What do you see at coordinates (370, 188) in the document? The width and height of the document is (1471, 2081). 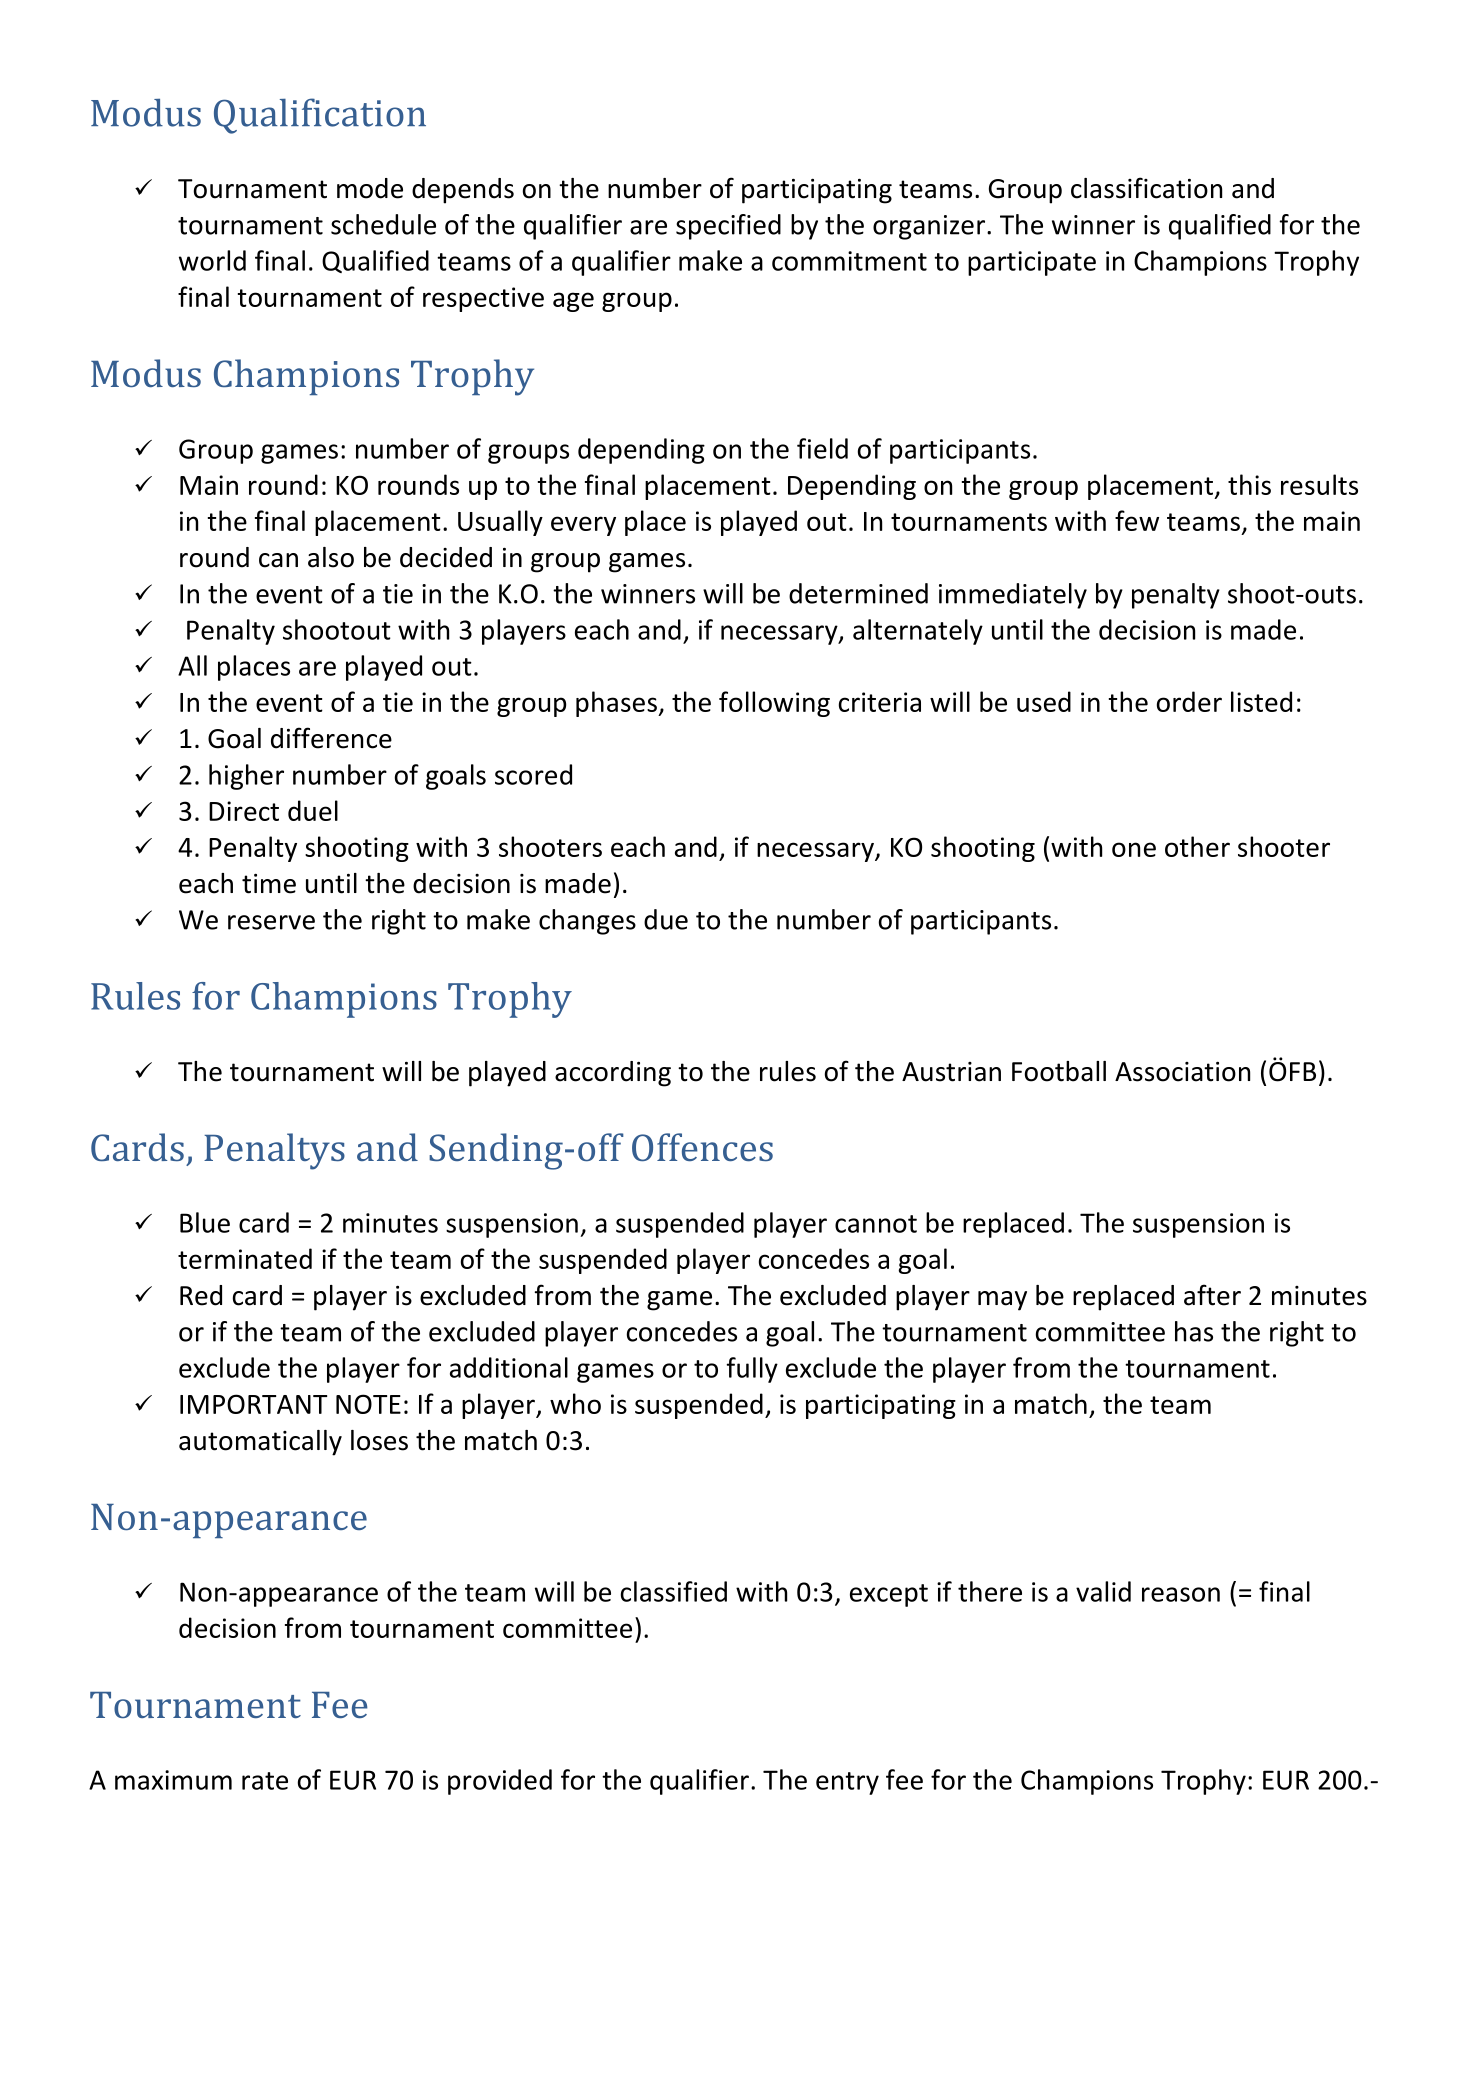 I see `mode` at bounding box center [370, 188].
